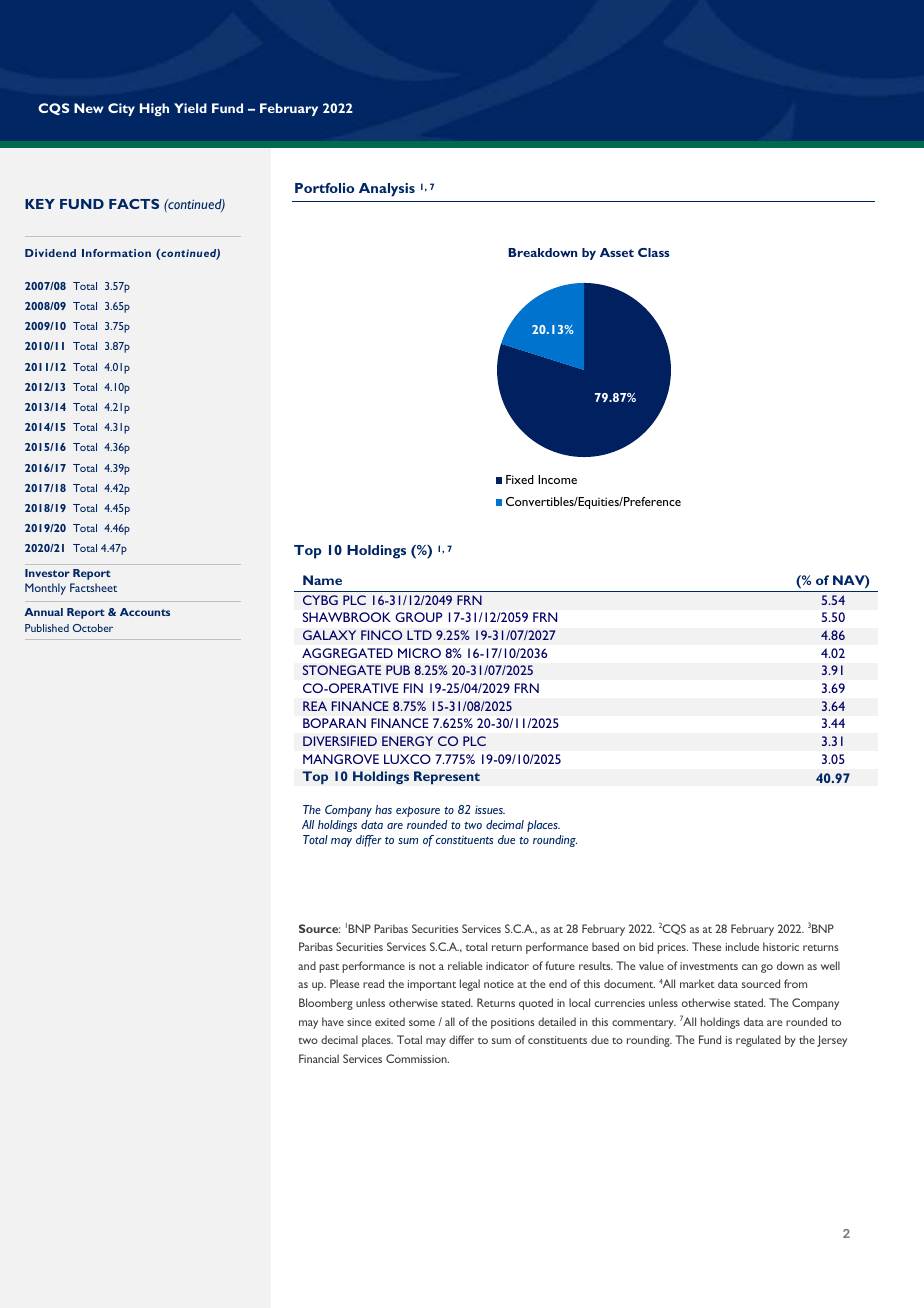 The width and height of the screenshot is (924, 1308). Describe the element at coordinates (520, 479) in the screenshot. I see `Fixed` at that location.
